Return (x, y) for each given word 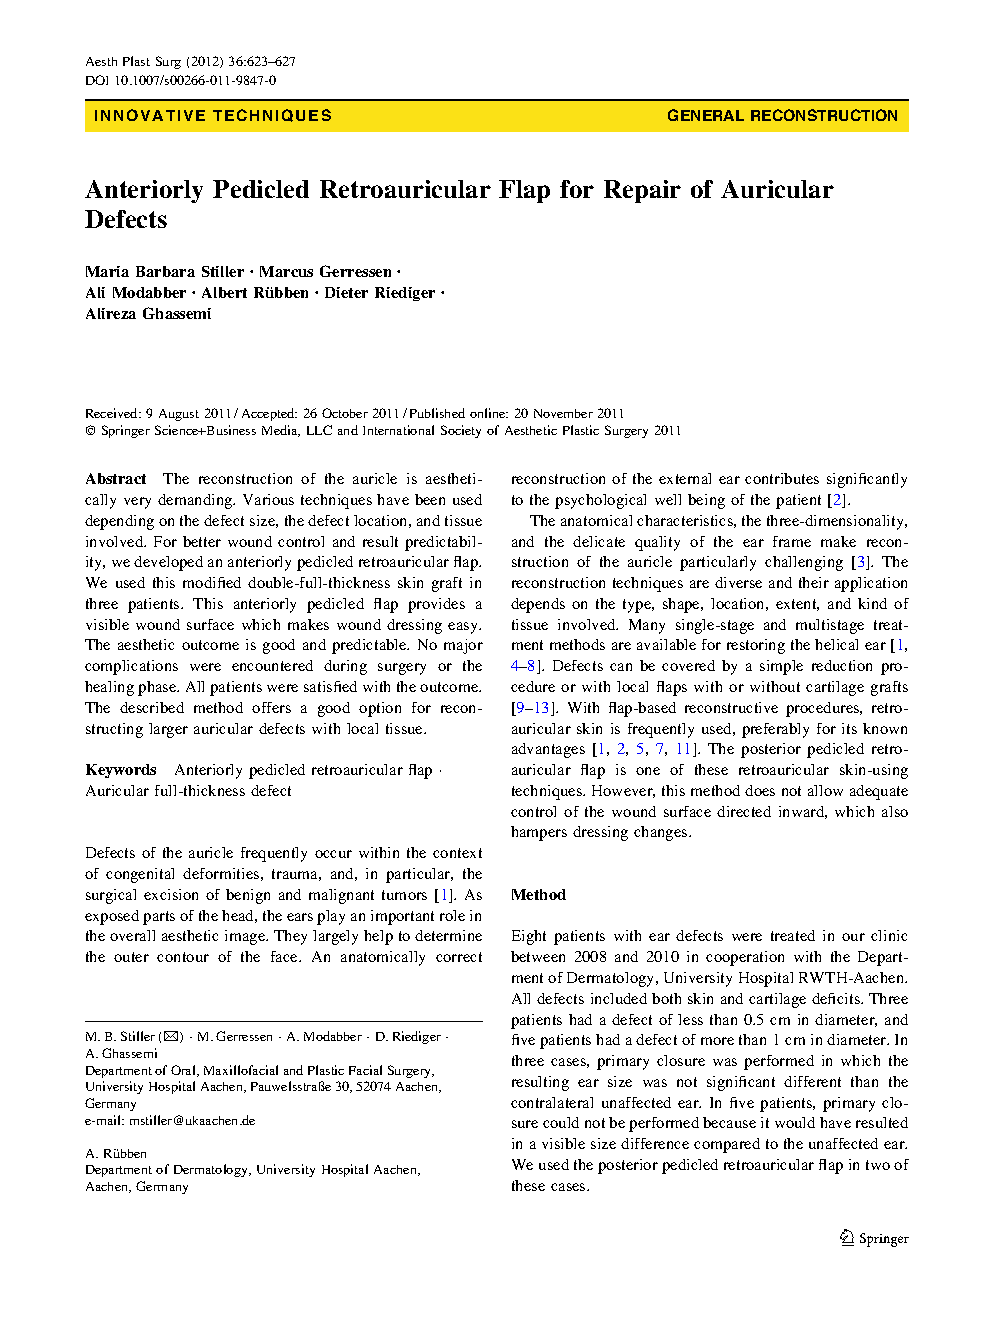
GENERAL (706, 115)
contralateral (552, 1102)
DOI (97, 80)
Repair (642, 191)
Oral (184, 1071)
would (795, 1122)
